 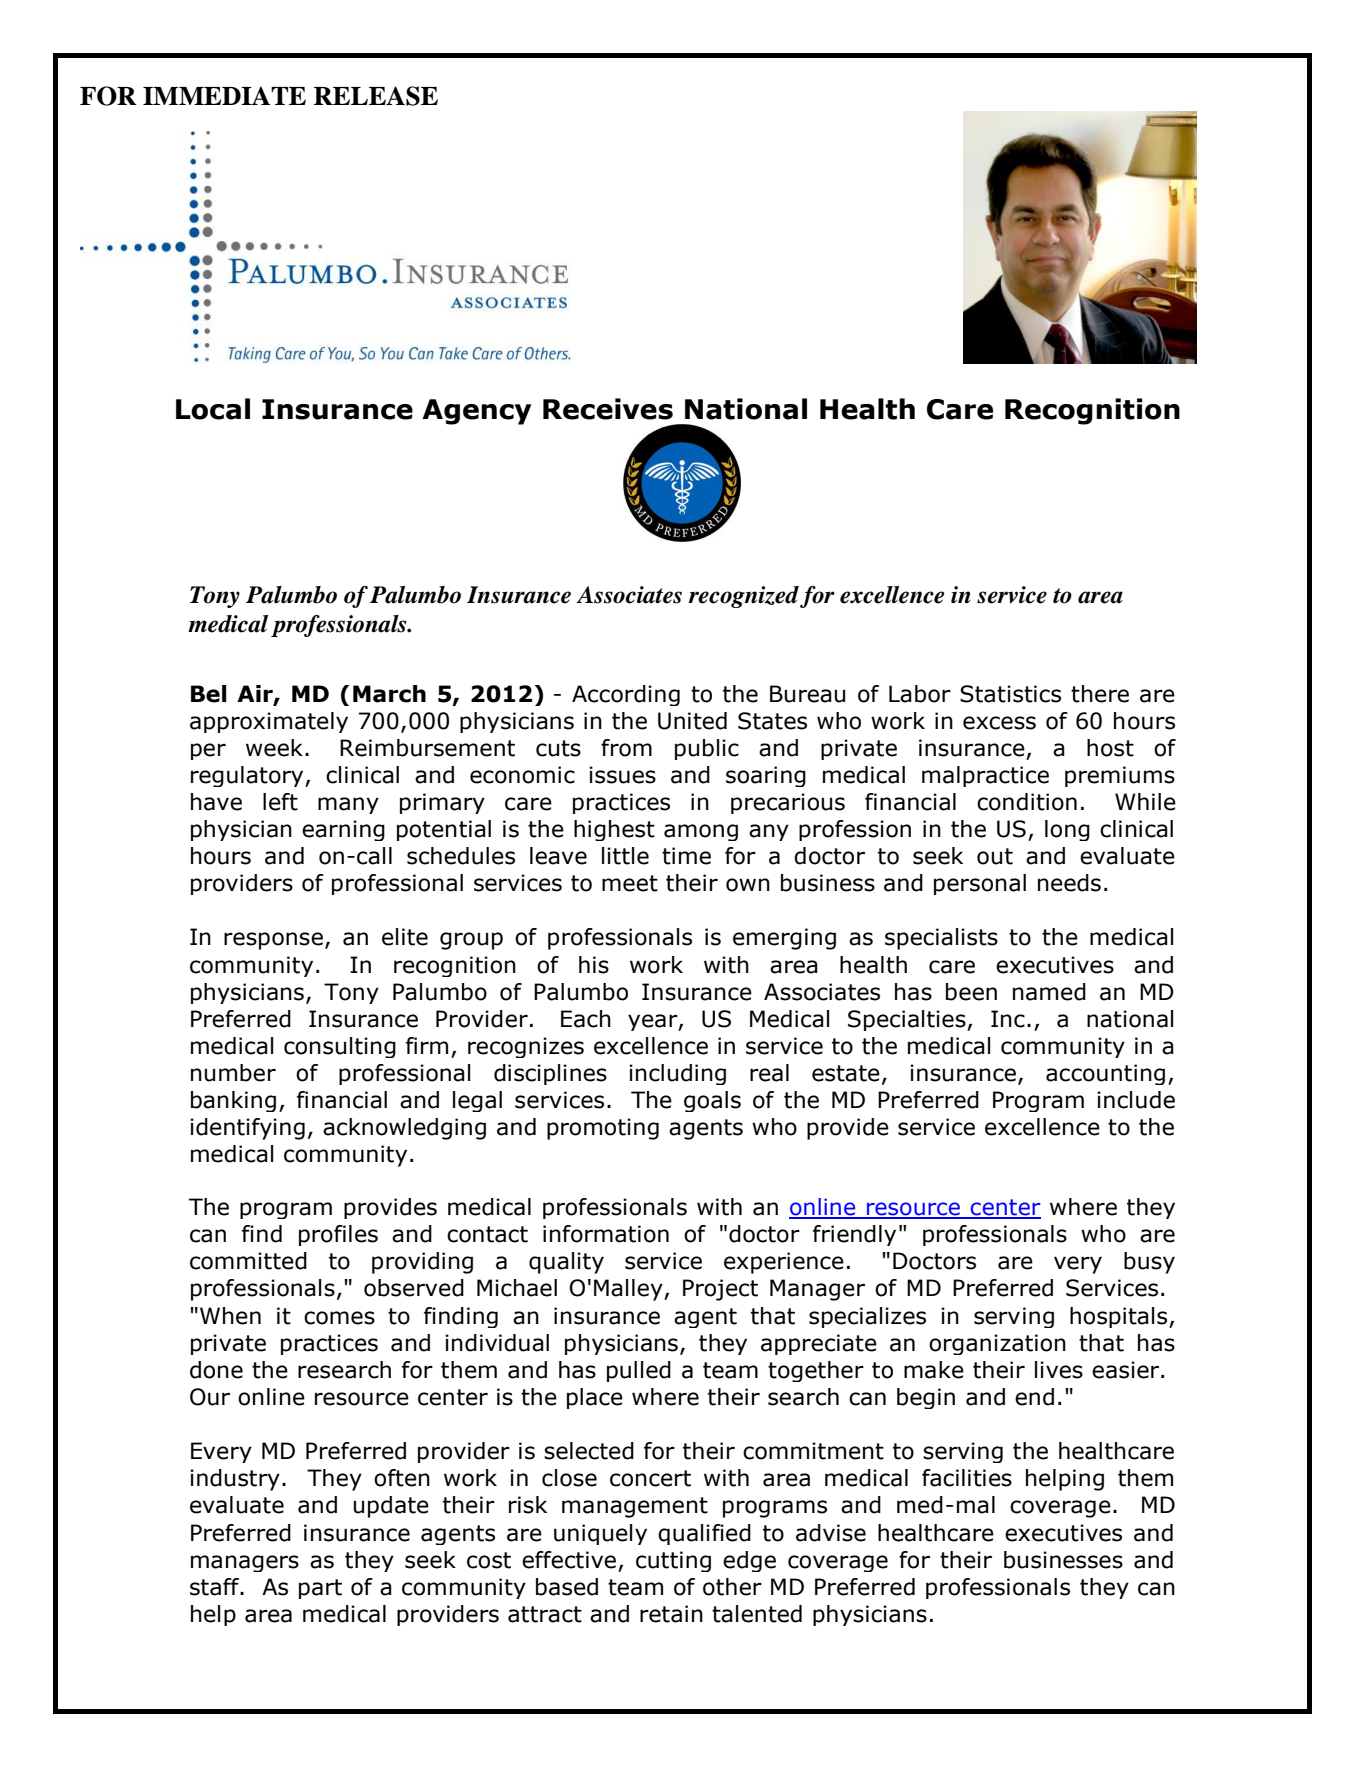 I want to click on March, so click(x=389, y=694).
